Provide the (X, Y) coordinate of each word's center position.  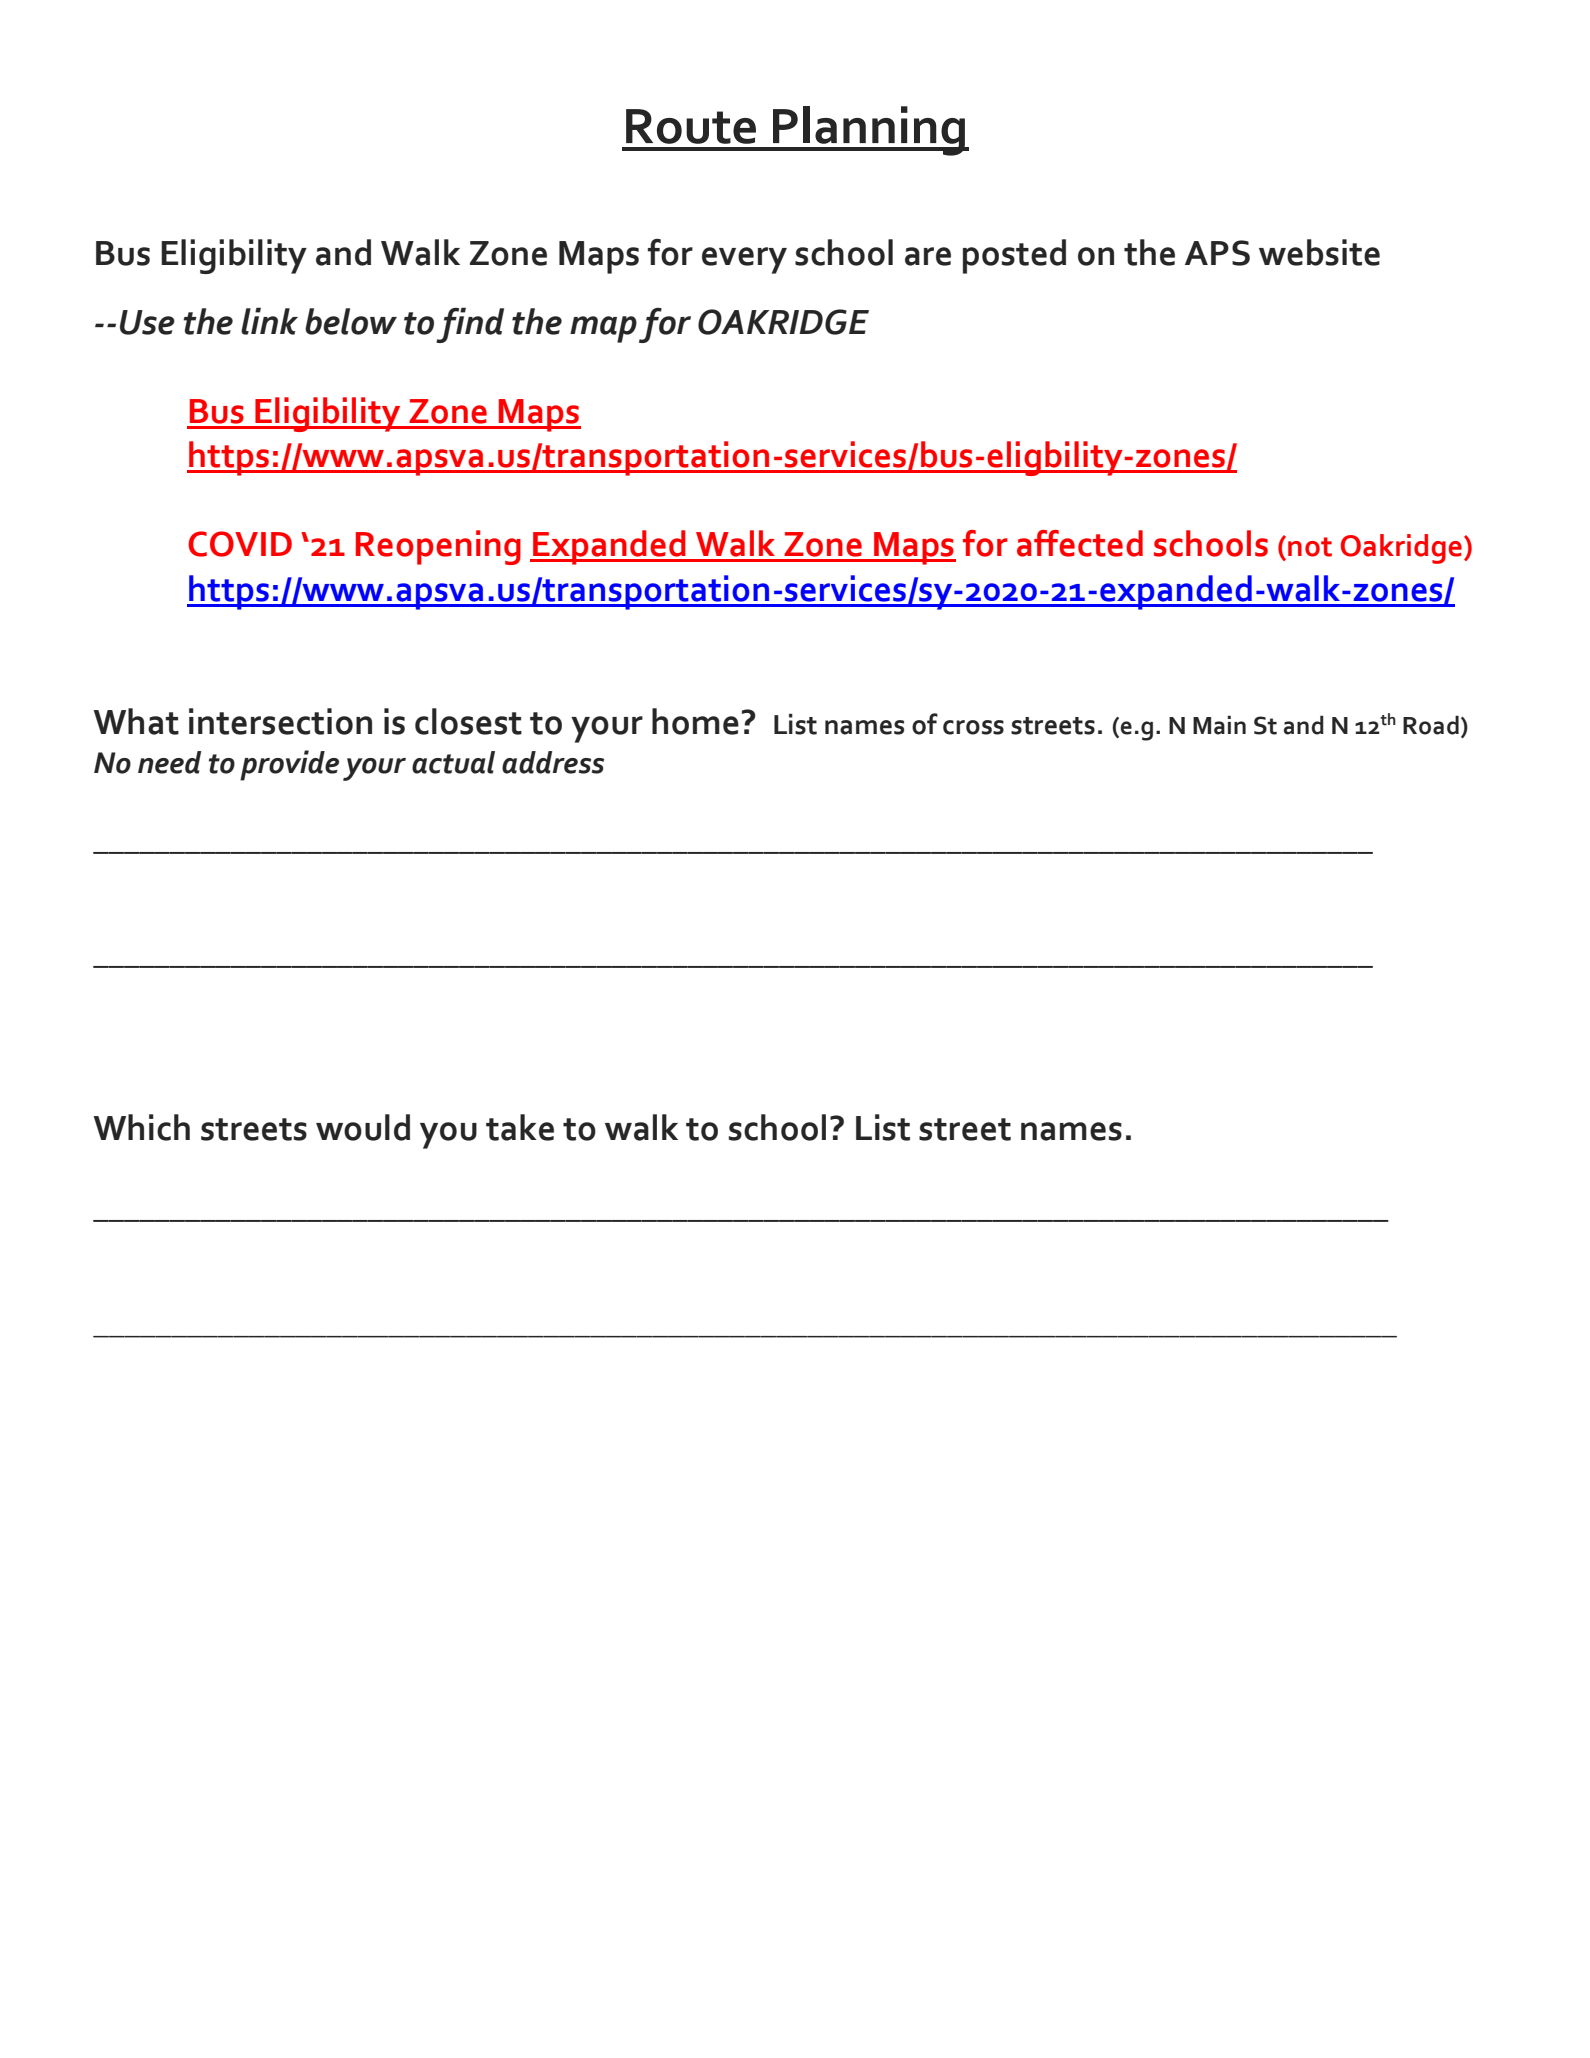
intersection (280, 721)
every (744, 260)
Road (1431, 725)
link (269, 321)
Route (691, 126)
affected (1080, 543)
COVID (240, 544)
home (695, 721)
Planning (869, 131)
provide (289, 765)
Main (1219, 725)
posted (1014, 256)
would (363, 1127)
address (553, 762)
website (1319, 252)
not (1310, 547)
